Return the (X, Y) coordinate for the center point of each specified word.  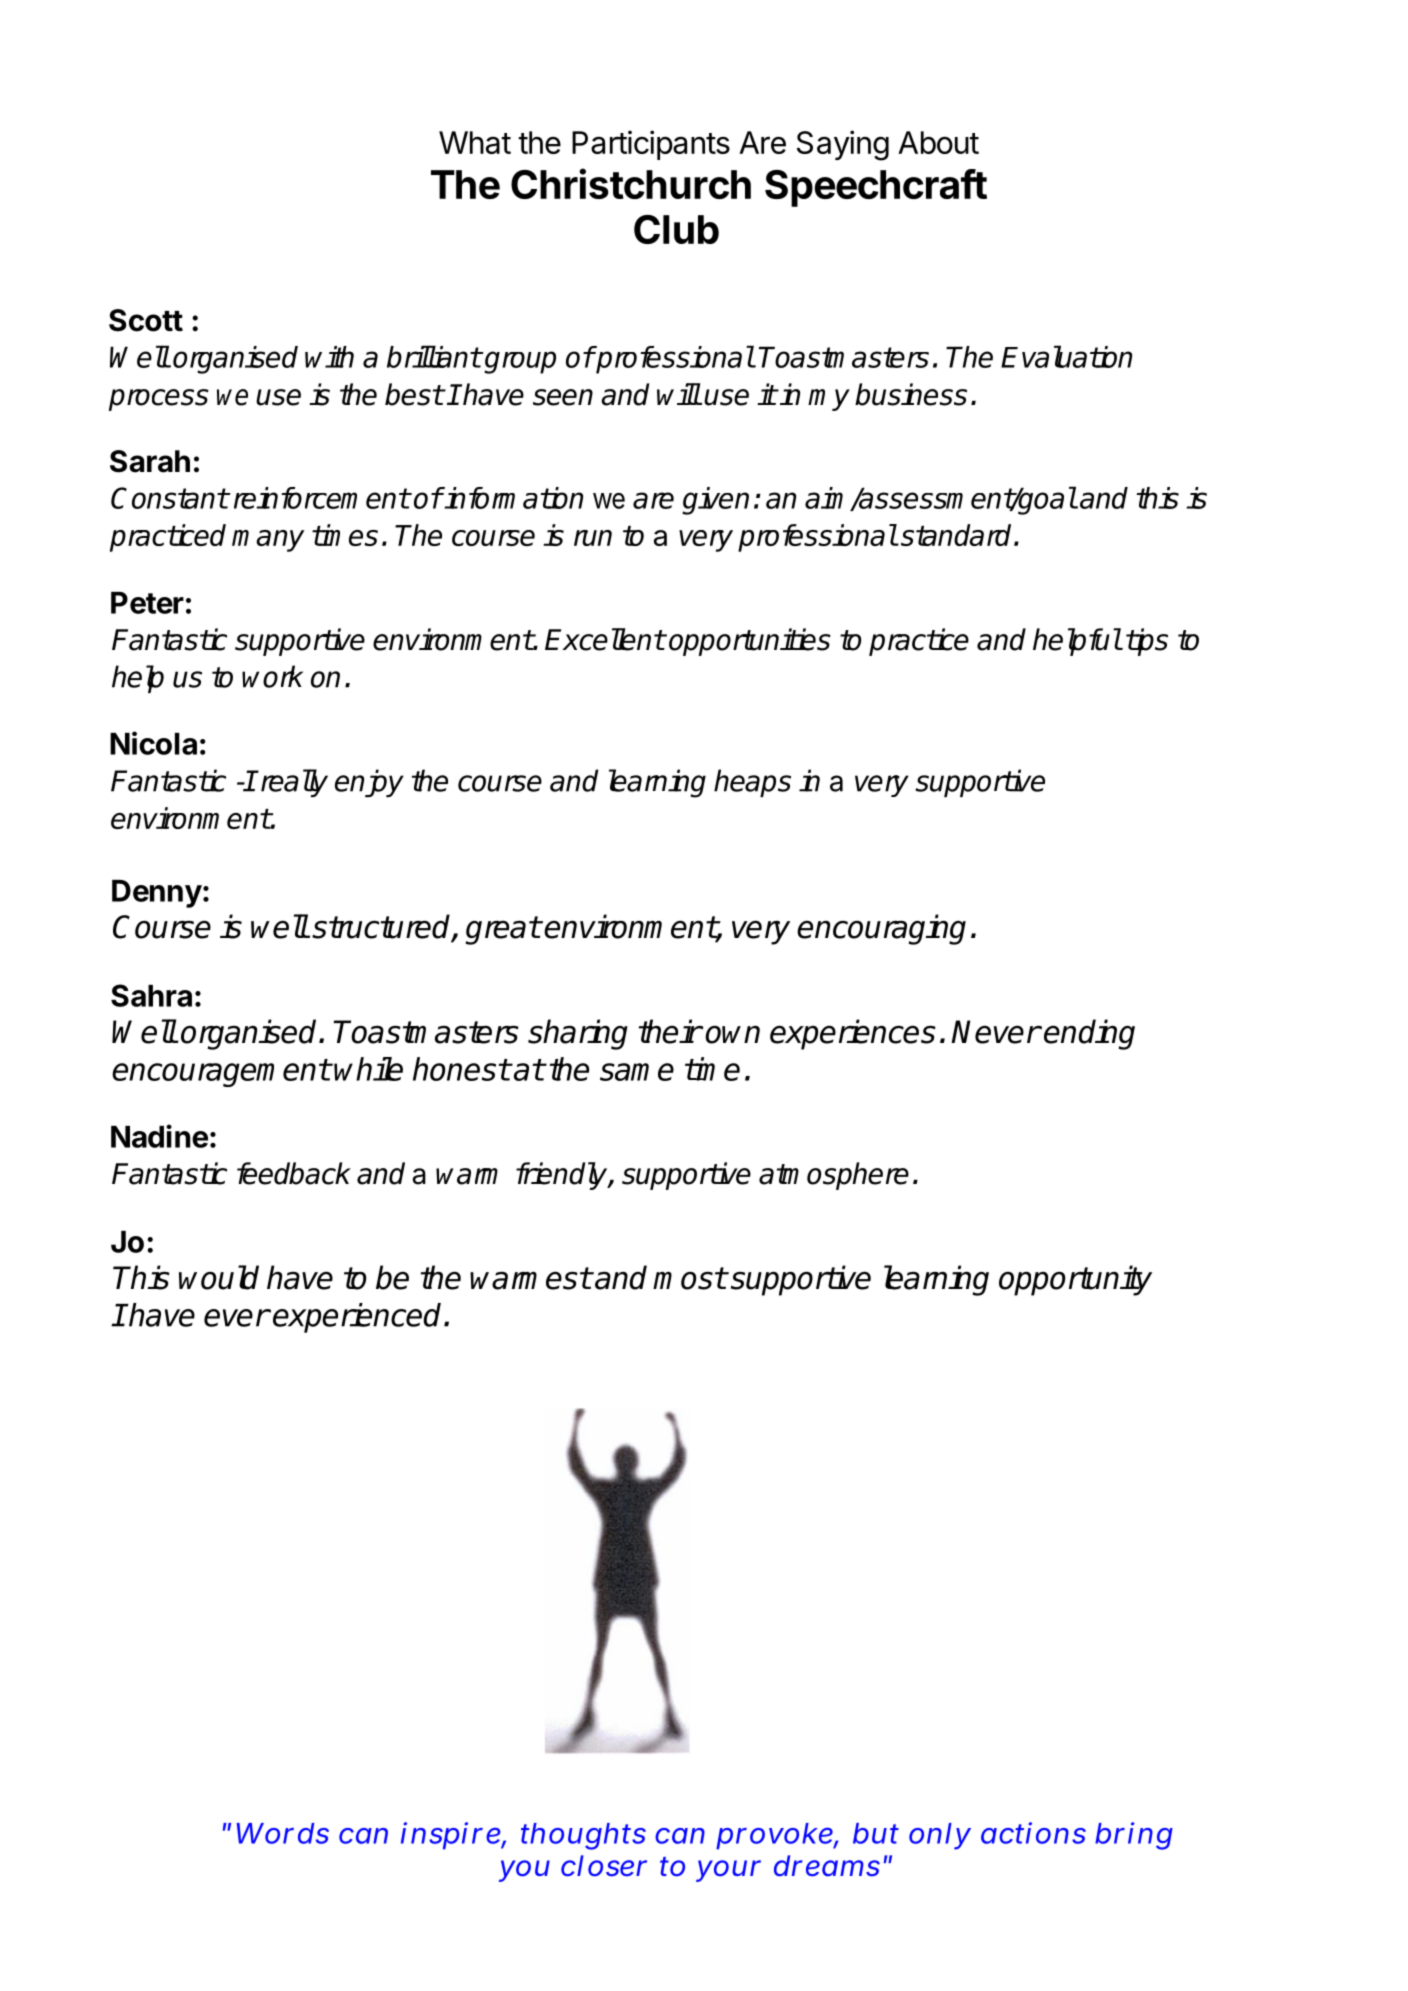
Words (283, 1833)
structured (382, 927)
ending (1089, 1034)
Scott (146, 320)
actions (1033, 1833)
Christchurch (631, 183)
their (670, 1031)
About (938, 142)
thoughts (583, 1836)
